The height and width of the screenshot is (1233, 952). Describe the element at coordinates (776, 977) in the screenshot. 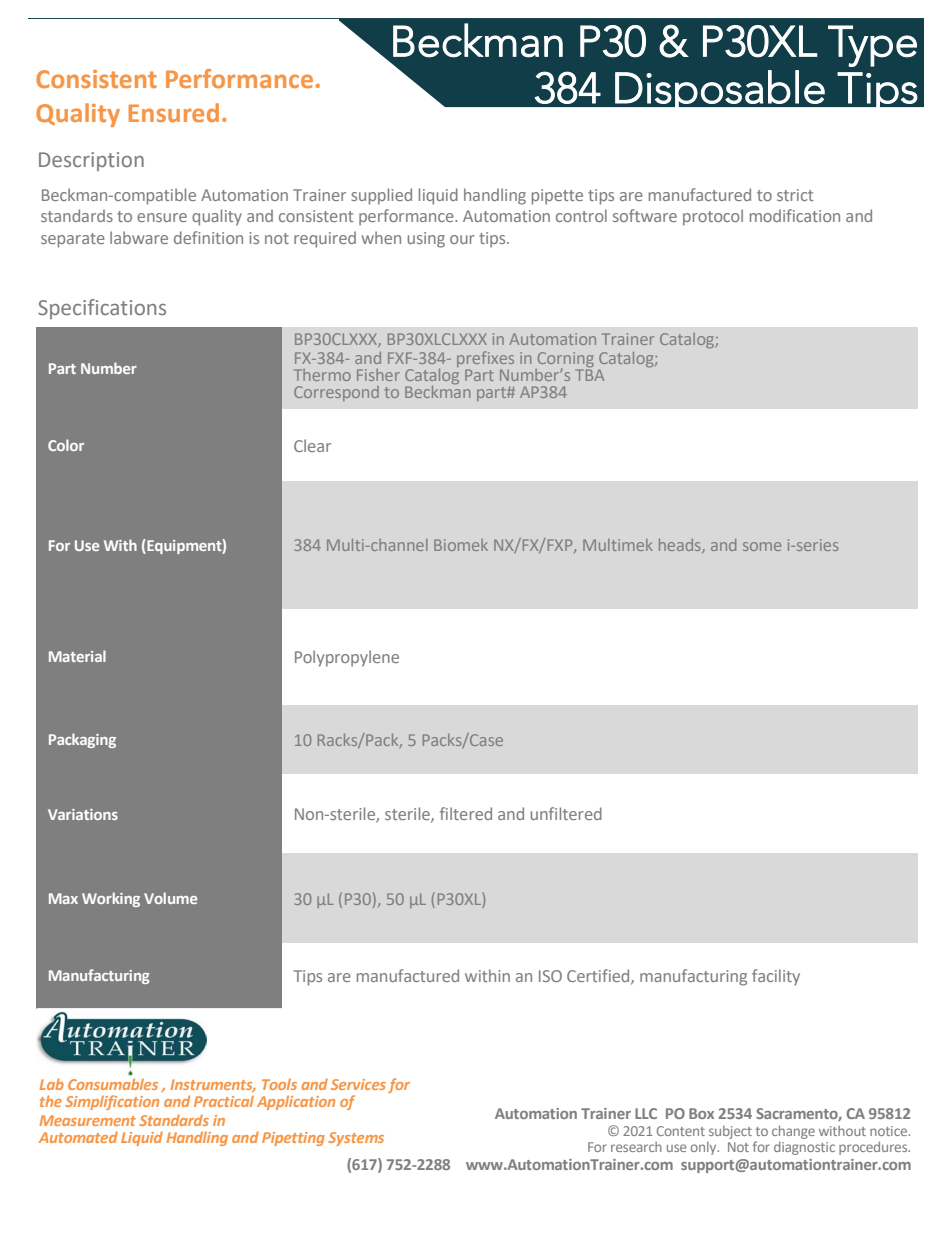

I see `facility` at that location.
